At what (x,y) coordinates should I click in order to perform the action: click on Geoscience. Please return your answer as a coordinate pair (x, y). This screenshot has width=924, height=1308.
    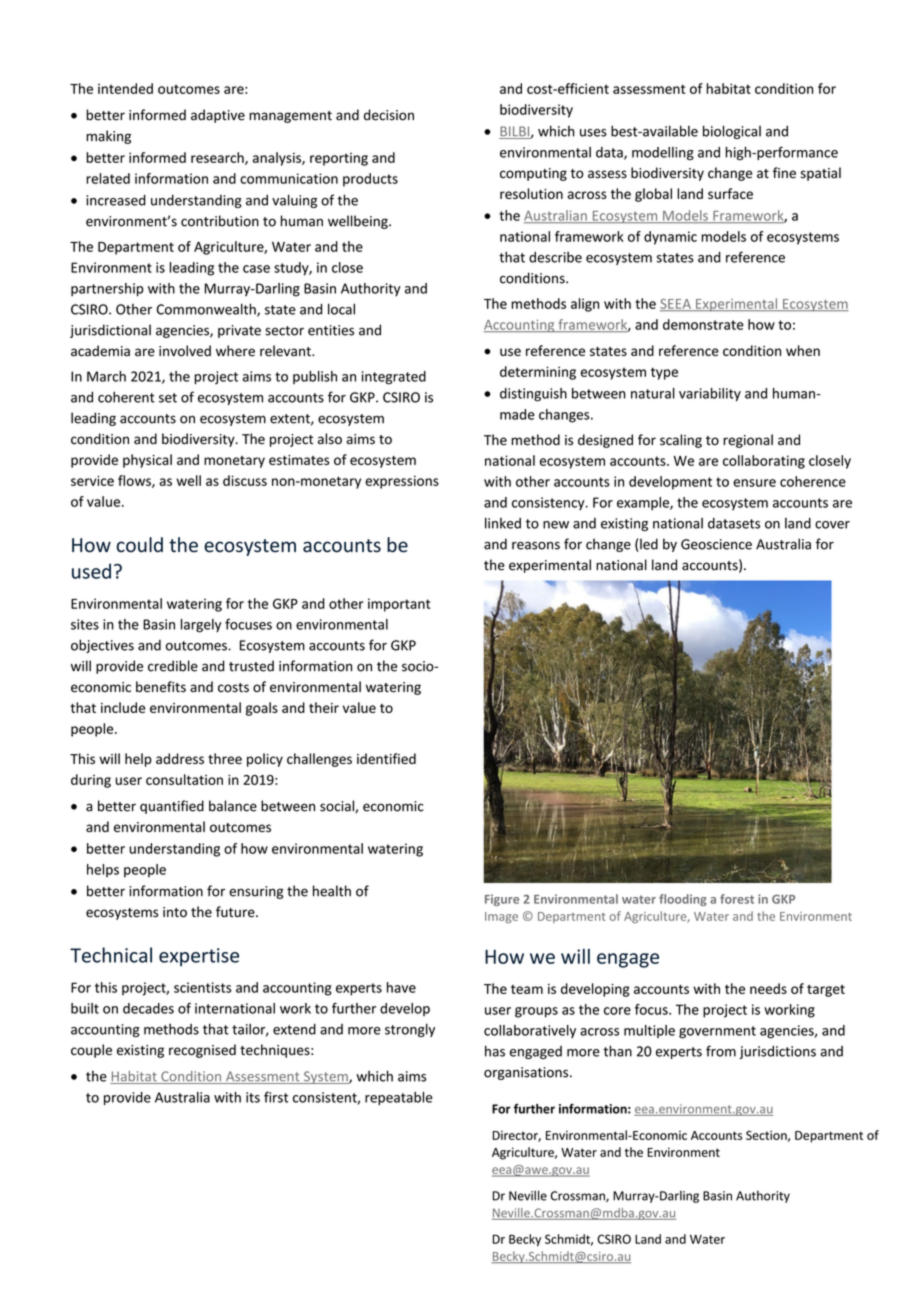
    Looking at the image, I should click on (716, 544).
